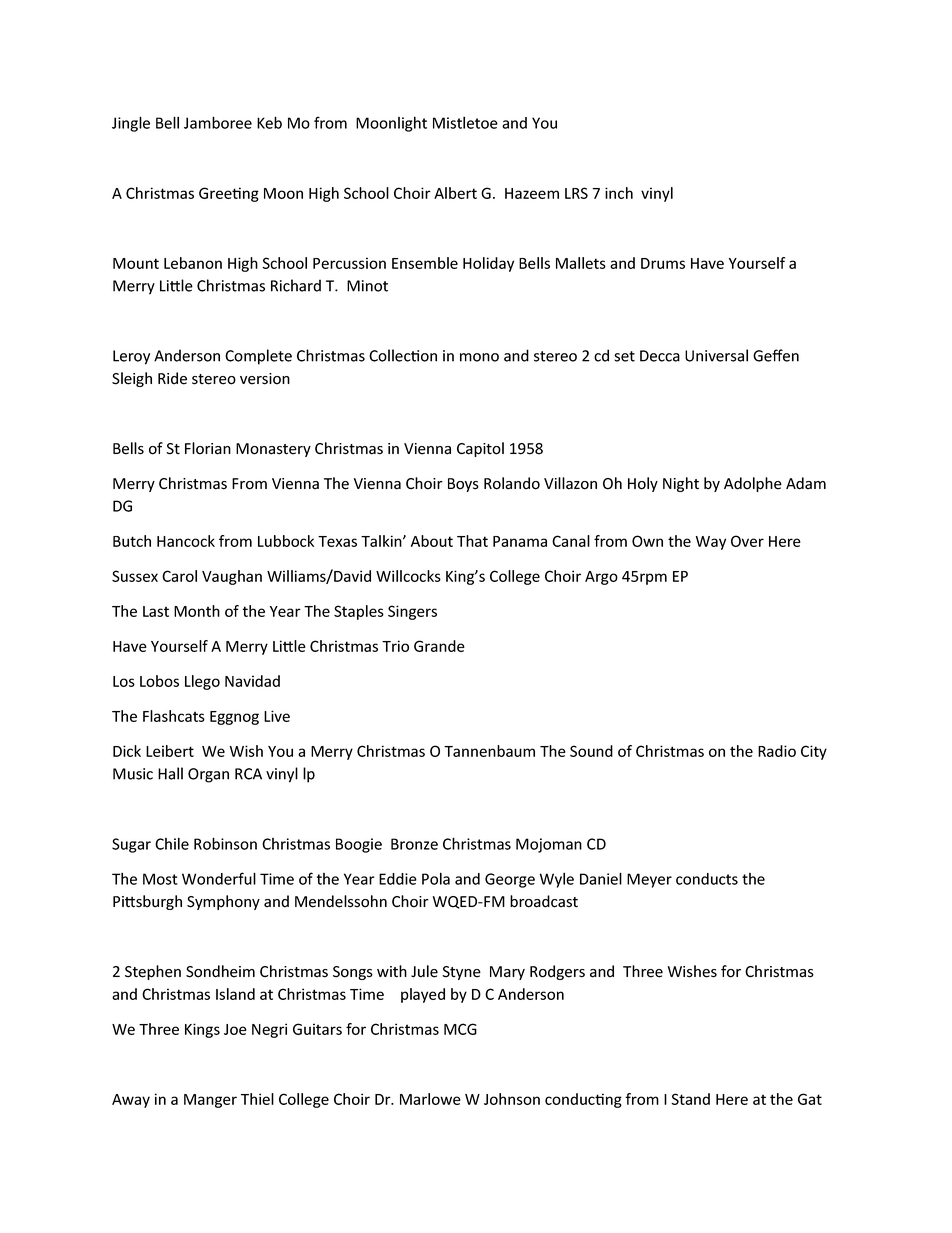  I want to click on Ride, so click(172, 378).
